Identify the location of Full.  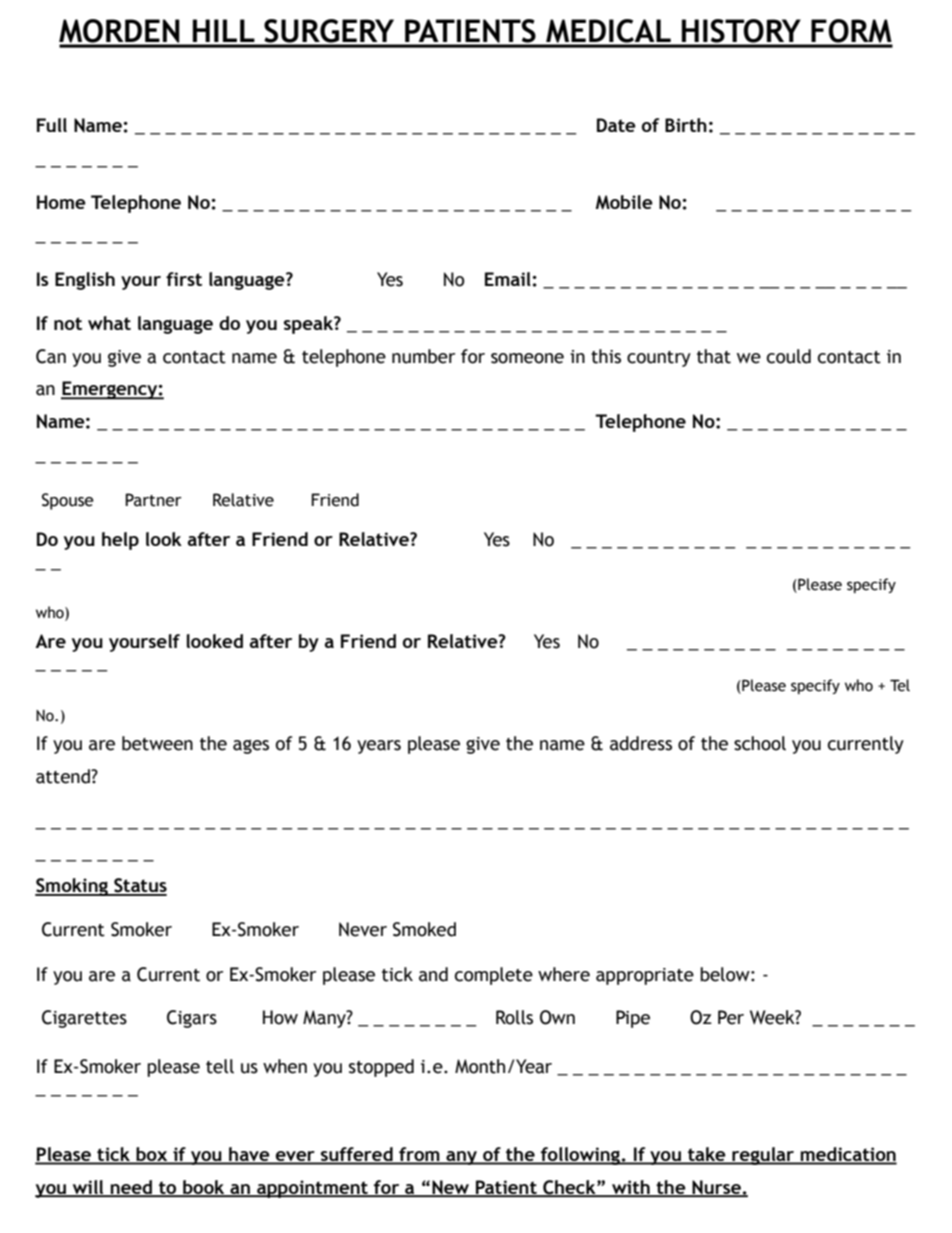
(52, 125).
